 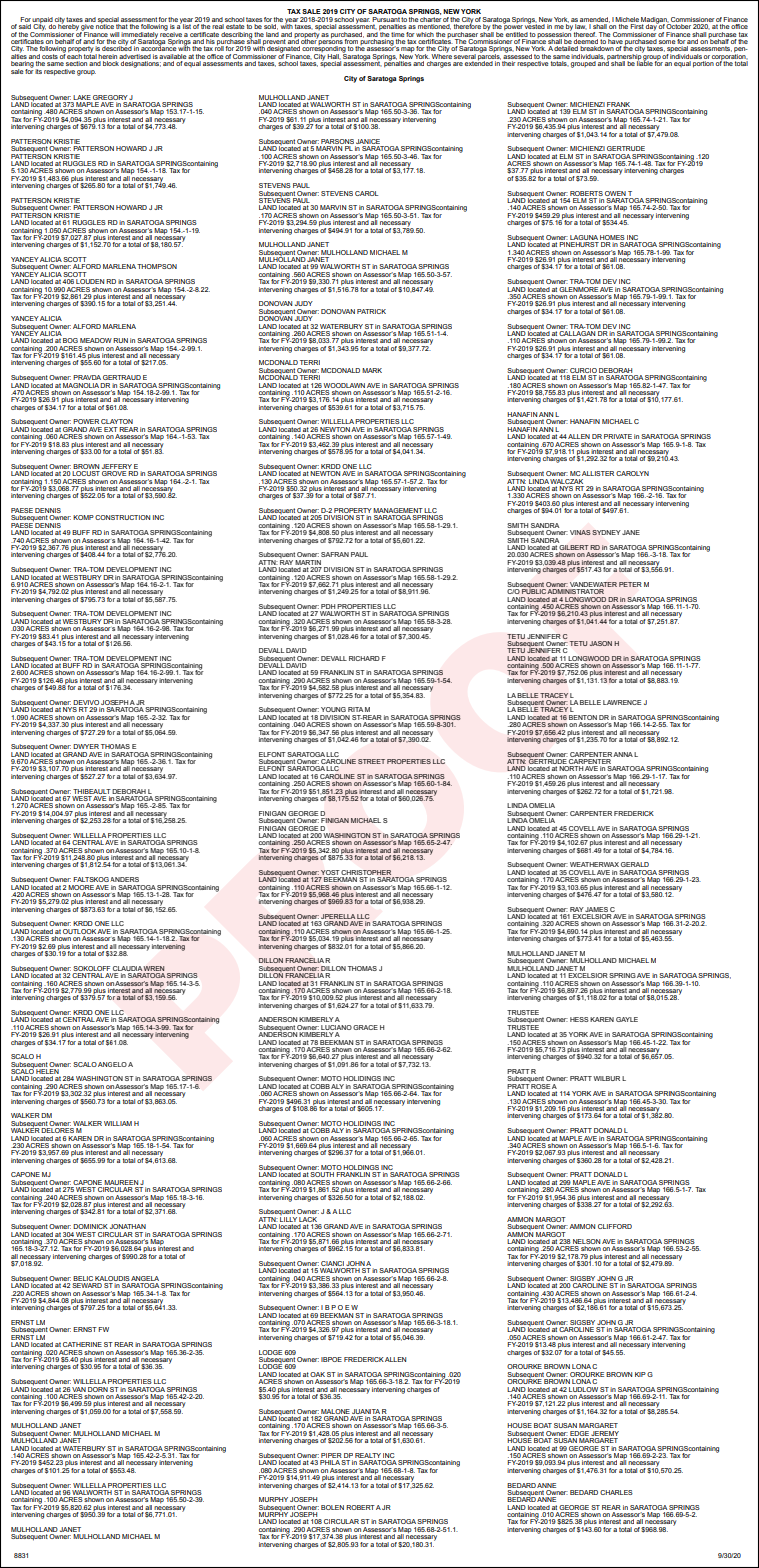 What do you see at coordinates (616, 1492) in the screenshot?
I see `CHARLES` at bounding box center [616, 1492].
